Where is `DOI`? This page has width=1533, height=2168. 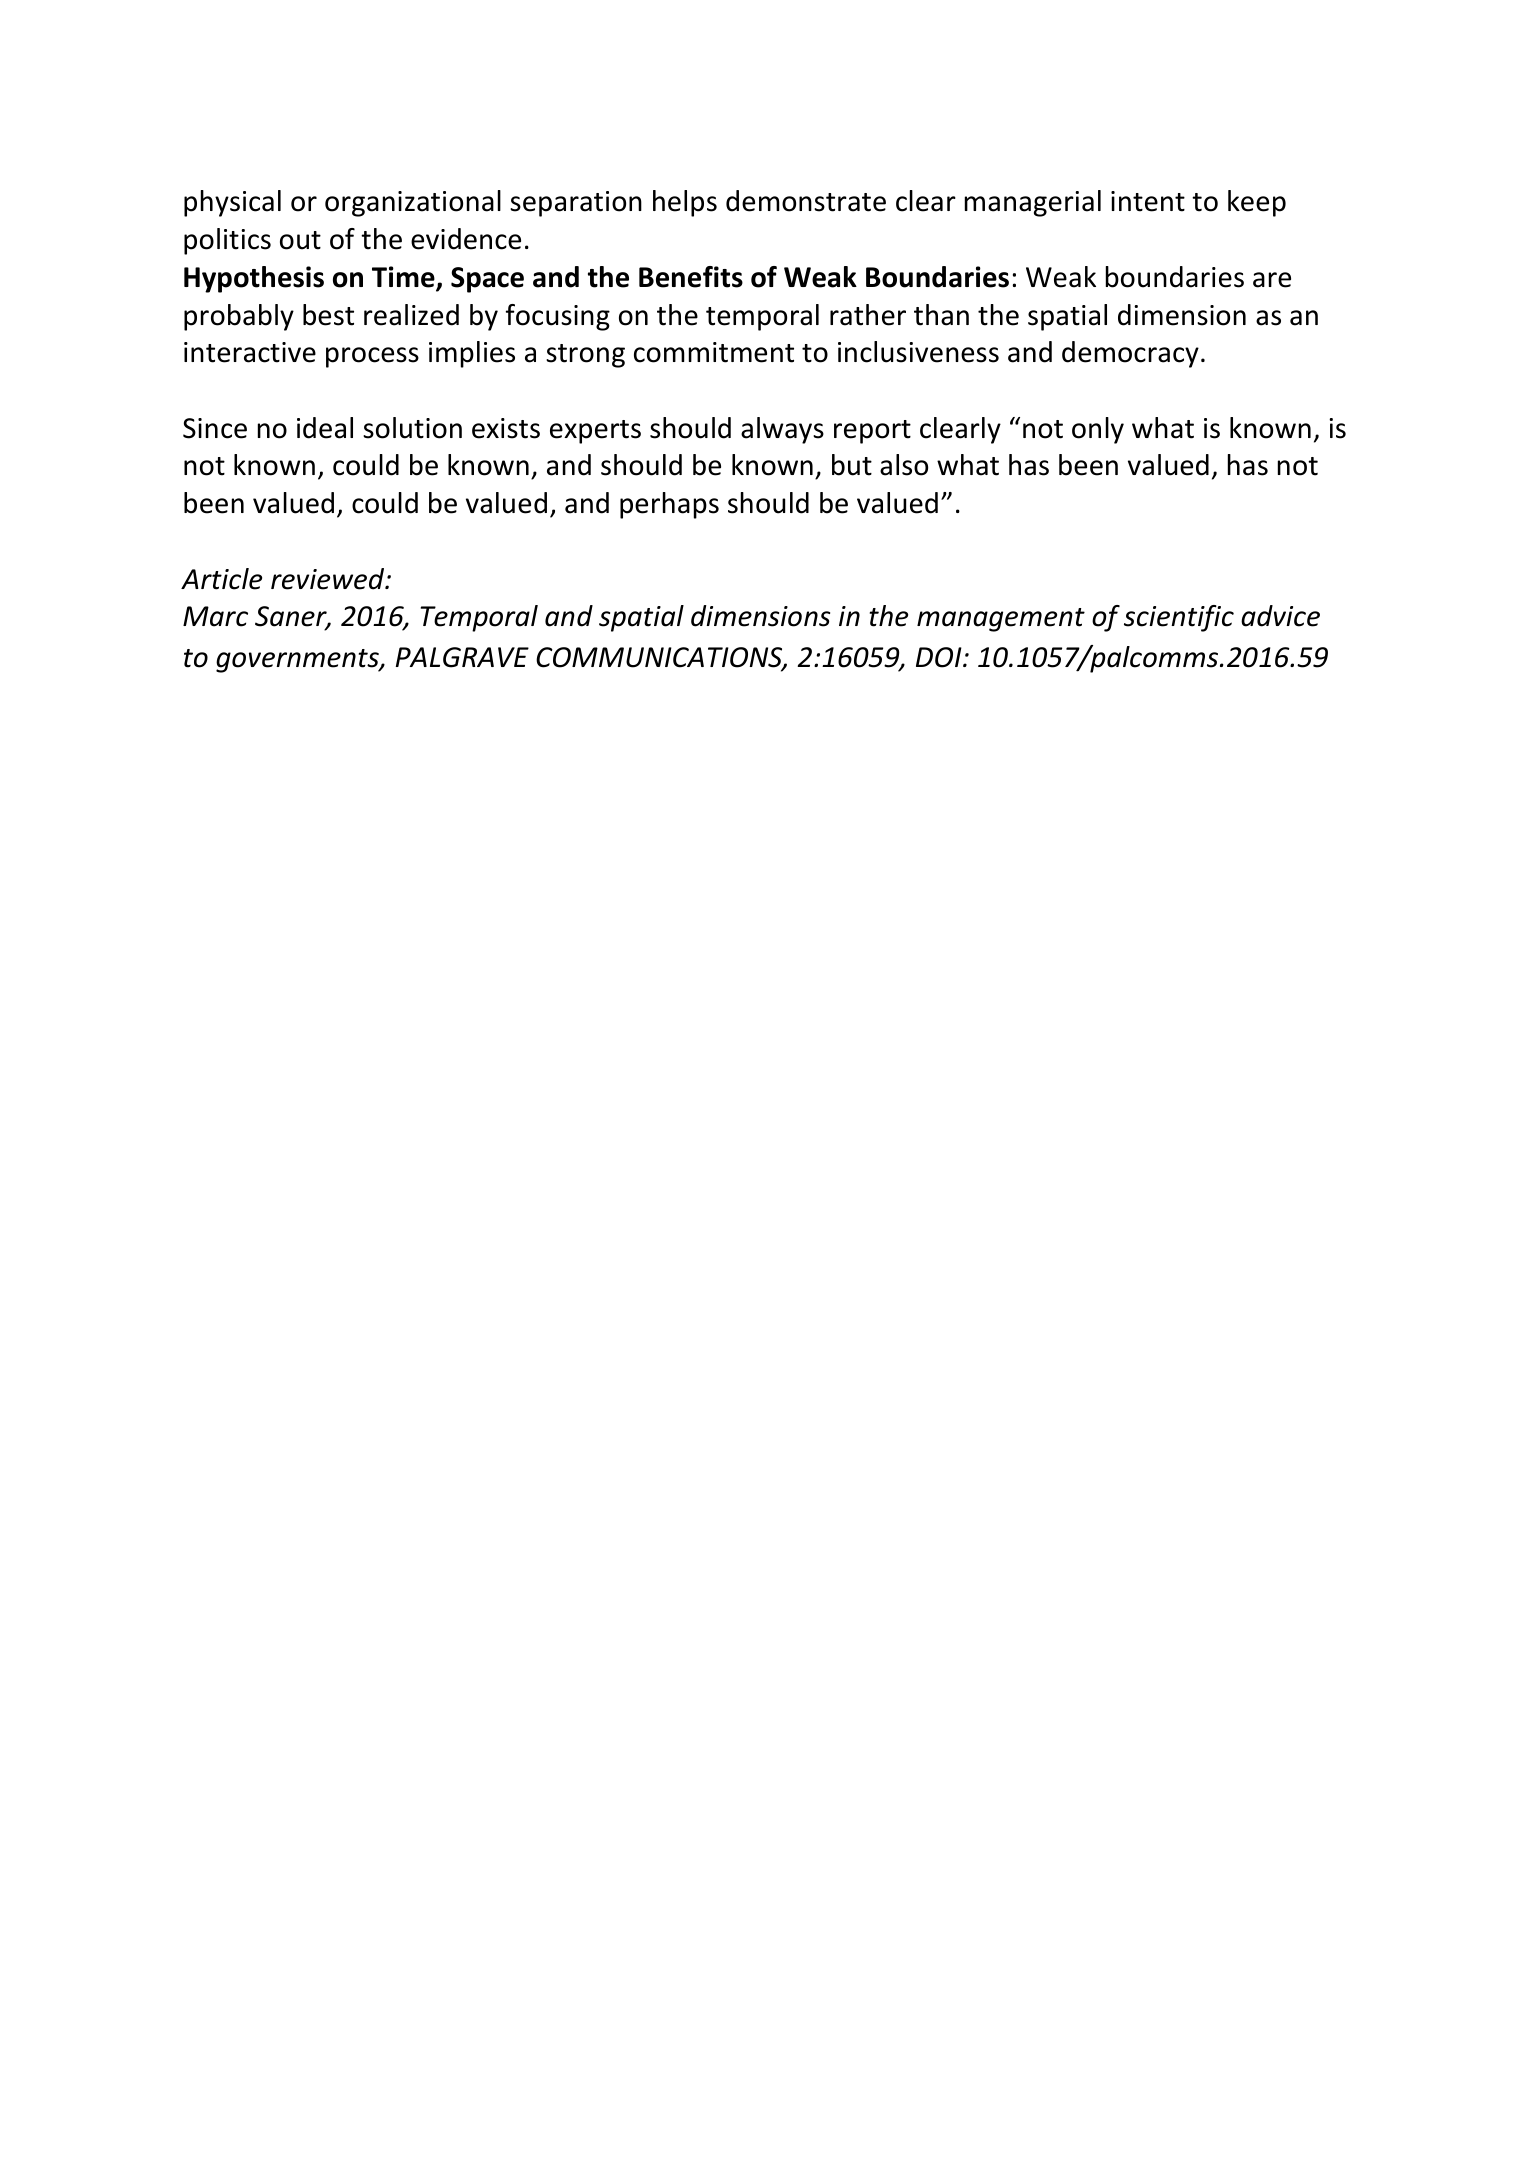
DOI is located at coordinates (940, 657).
